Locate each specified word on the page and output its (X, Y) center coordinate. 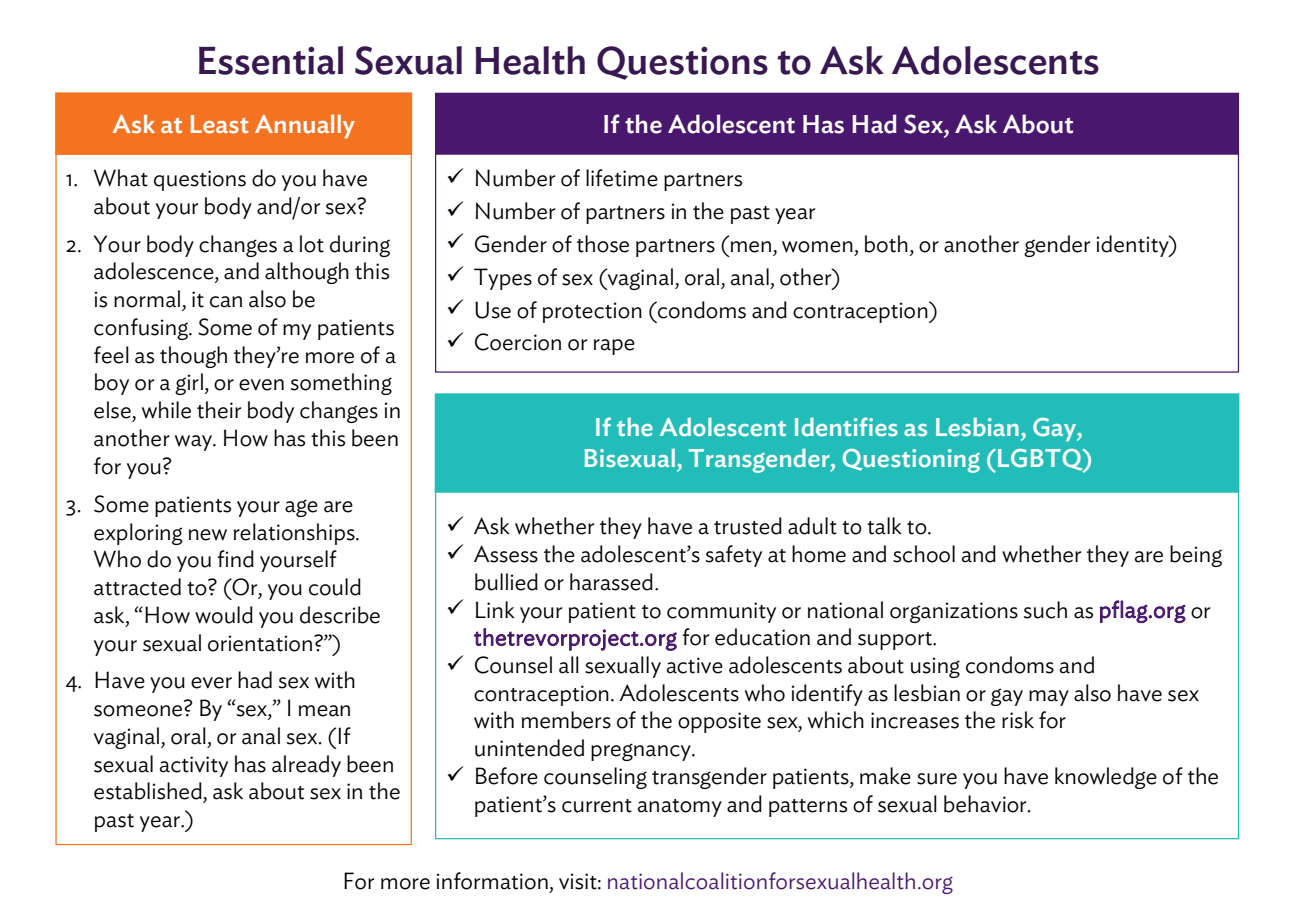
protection (592, 312)
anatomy (680, 808)
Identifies (846, 427)
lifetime (622, 178)
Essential (271, 60)
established (148, 791)
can (226, 302)
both (886, 244)
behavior (986, 804)
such (1045, 610)
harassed (611, 582)
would (224, 615)
